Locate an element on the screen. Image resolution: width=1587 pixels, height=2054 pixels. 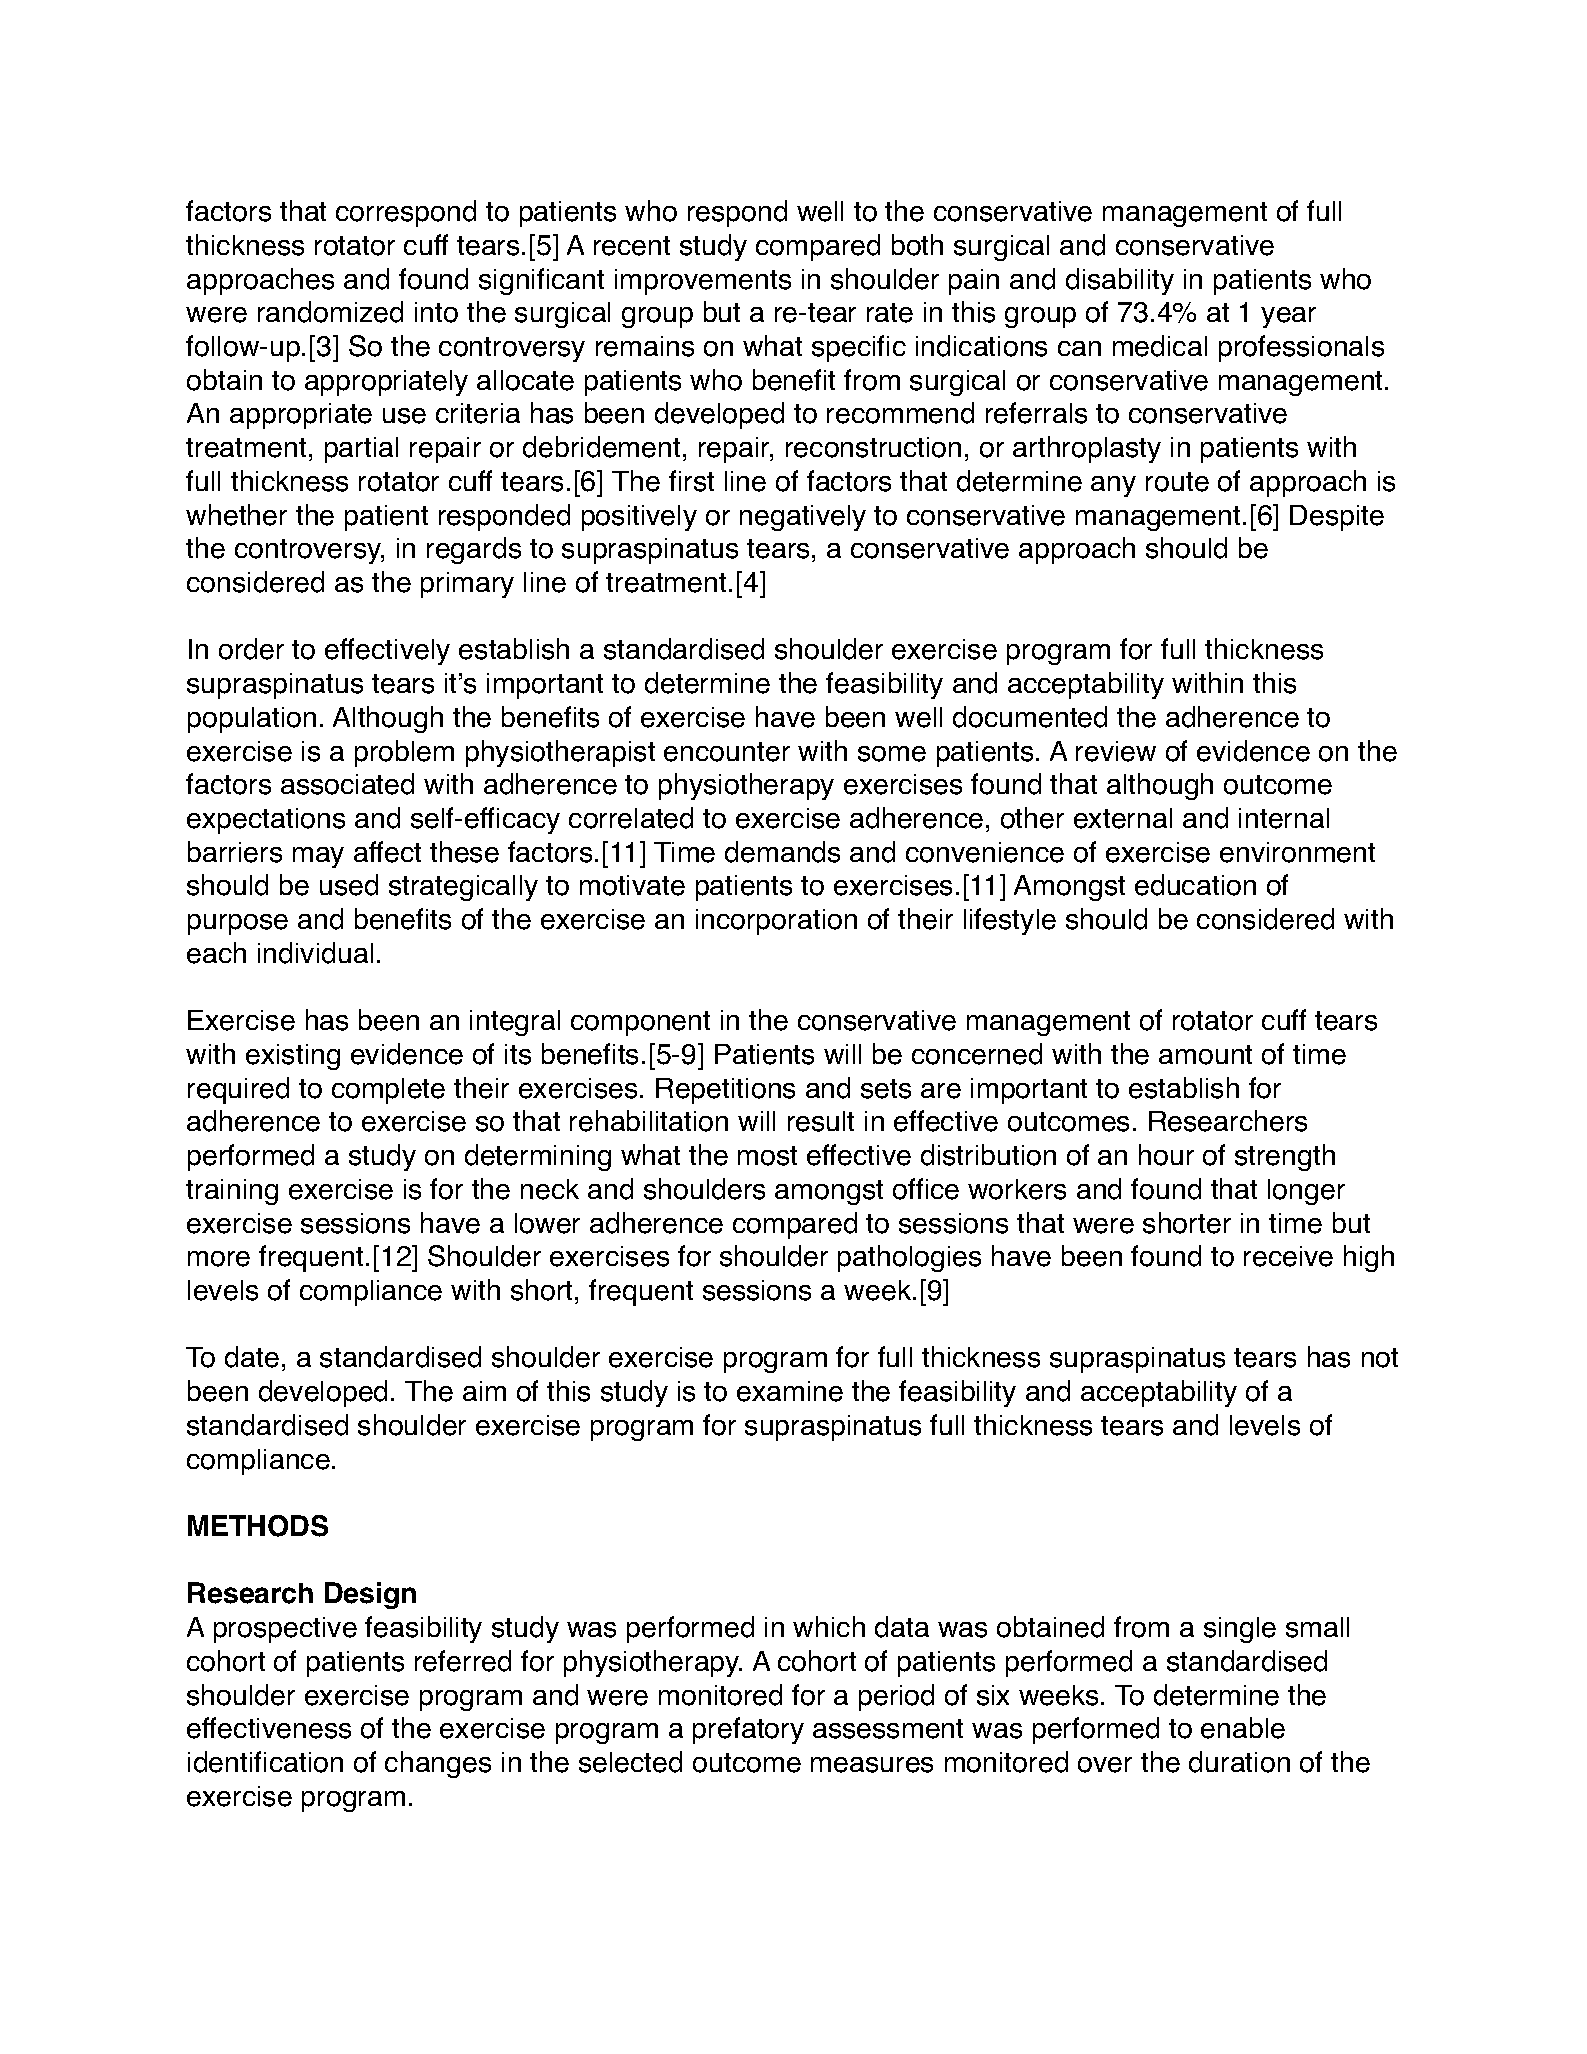
demands is located at coordinates (782, 852).
